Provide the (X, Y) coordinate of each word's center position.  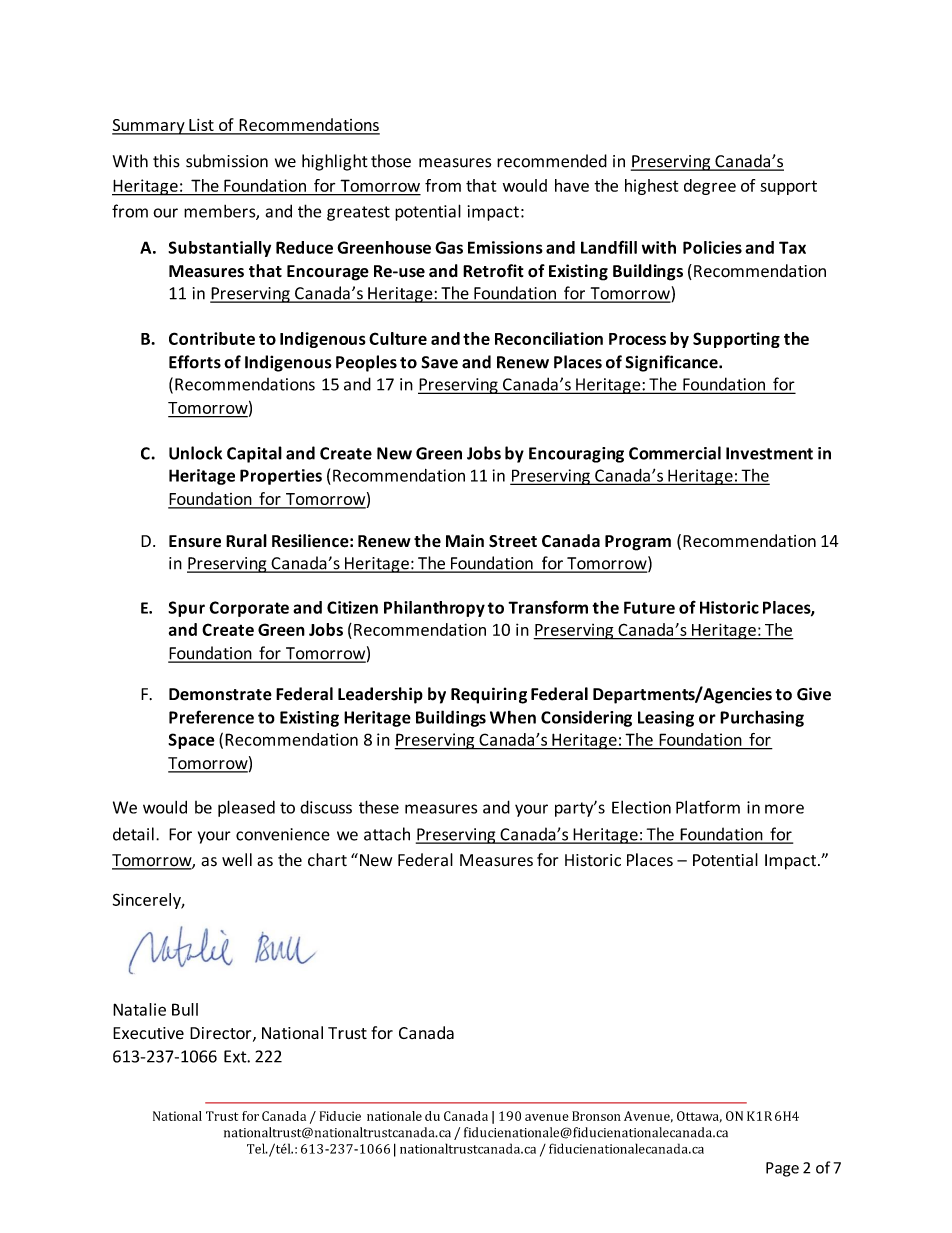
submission (227, 161)
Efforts (195, 362)
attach (387, 834)
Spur (186, 609)
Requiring (489, 695)
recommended (552, 161)
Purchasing (762, 718)
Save (439, 362)
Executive (148, 1033)
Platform (708, 807)
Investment (769, 453)
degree (710, 187)
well (237, 860)
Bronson (596, 1116)
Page (782, 1169)
